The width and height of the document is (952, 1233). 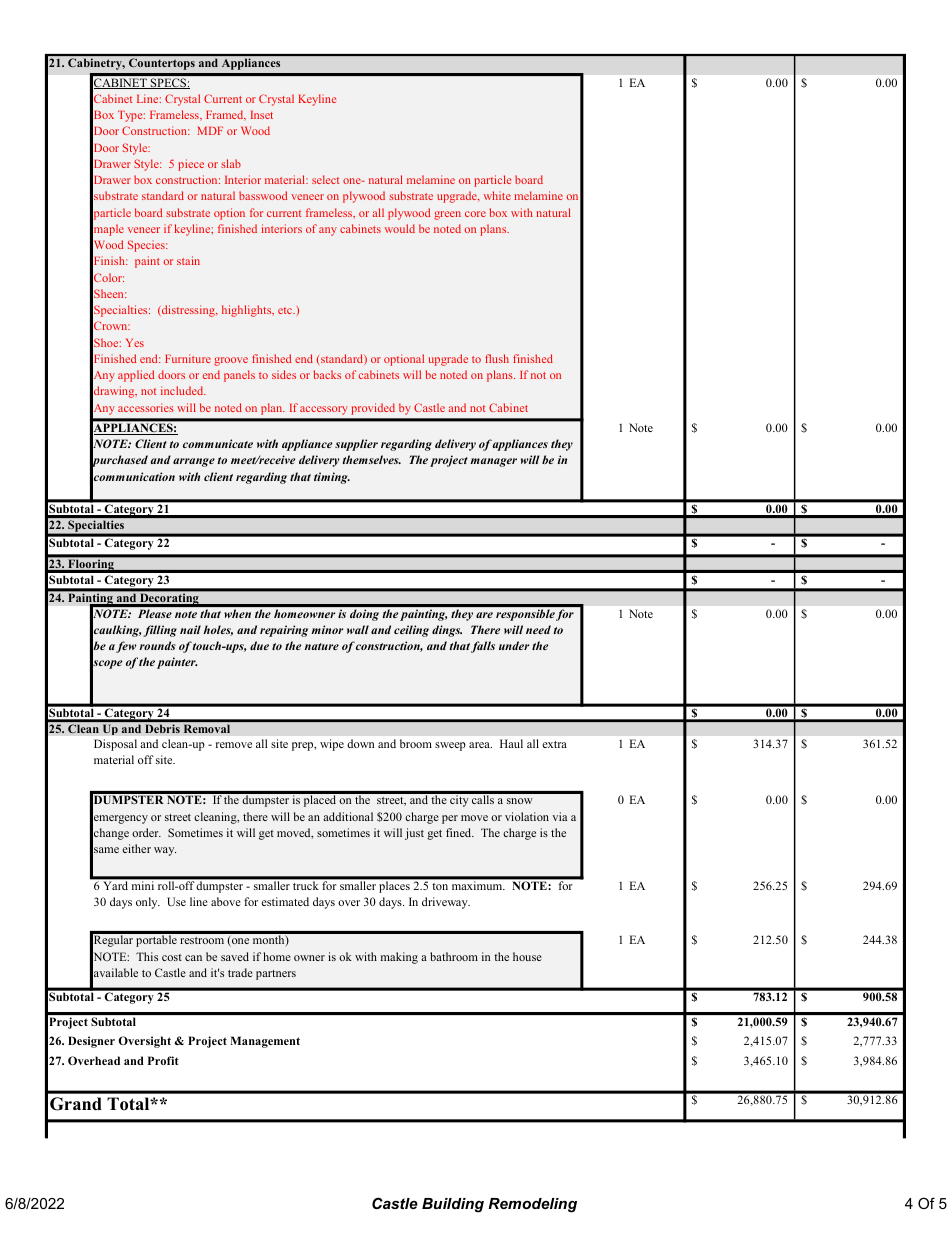 What do you see at coordinates (76, 1104) in the document?
I see `Grand` at bounding box center [76, 1104].
